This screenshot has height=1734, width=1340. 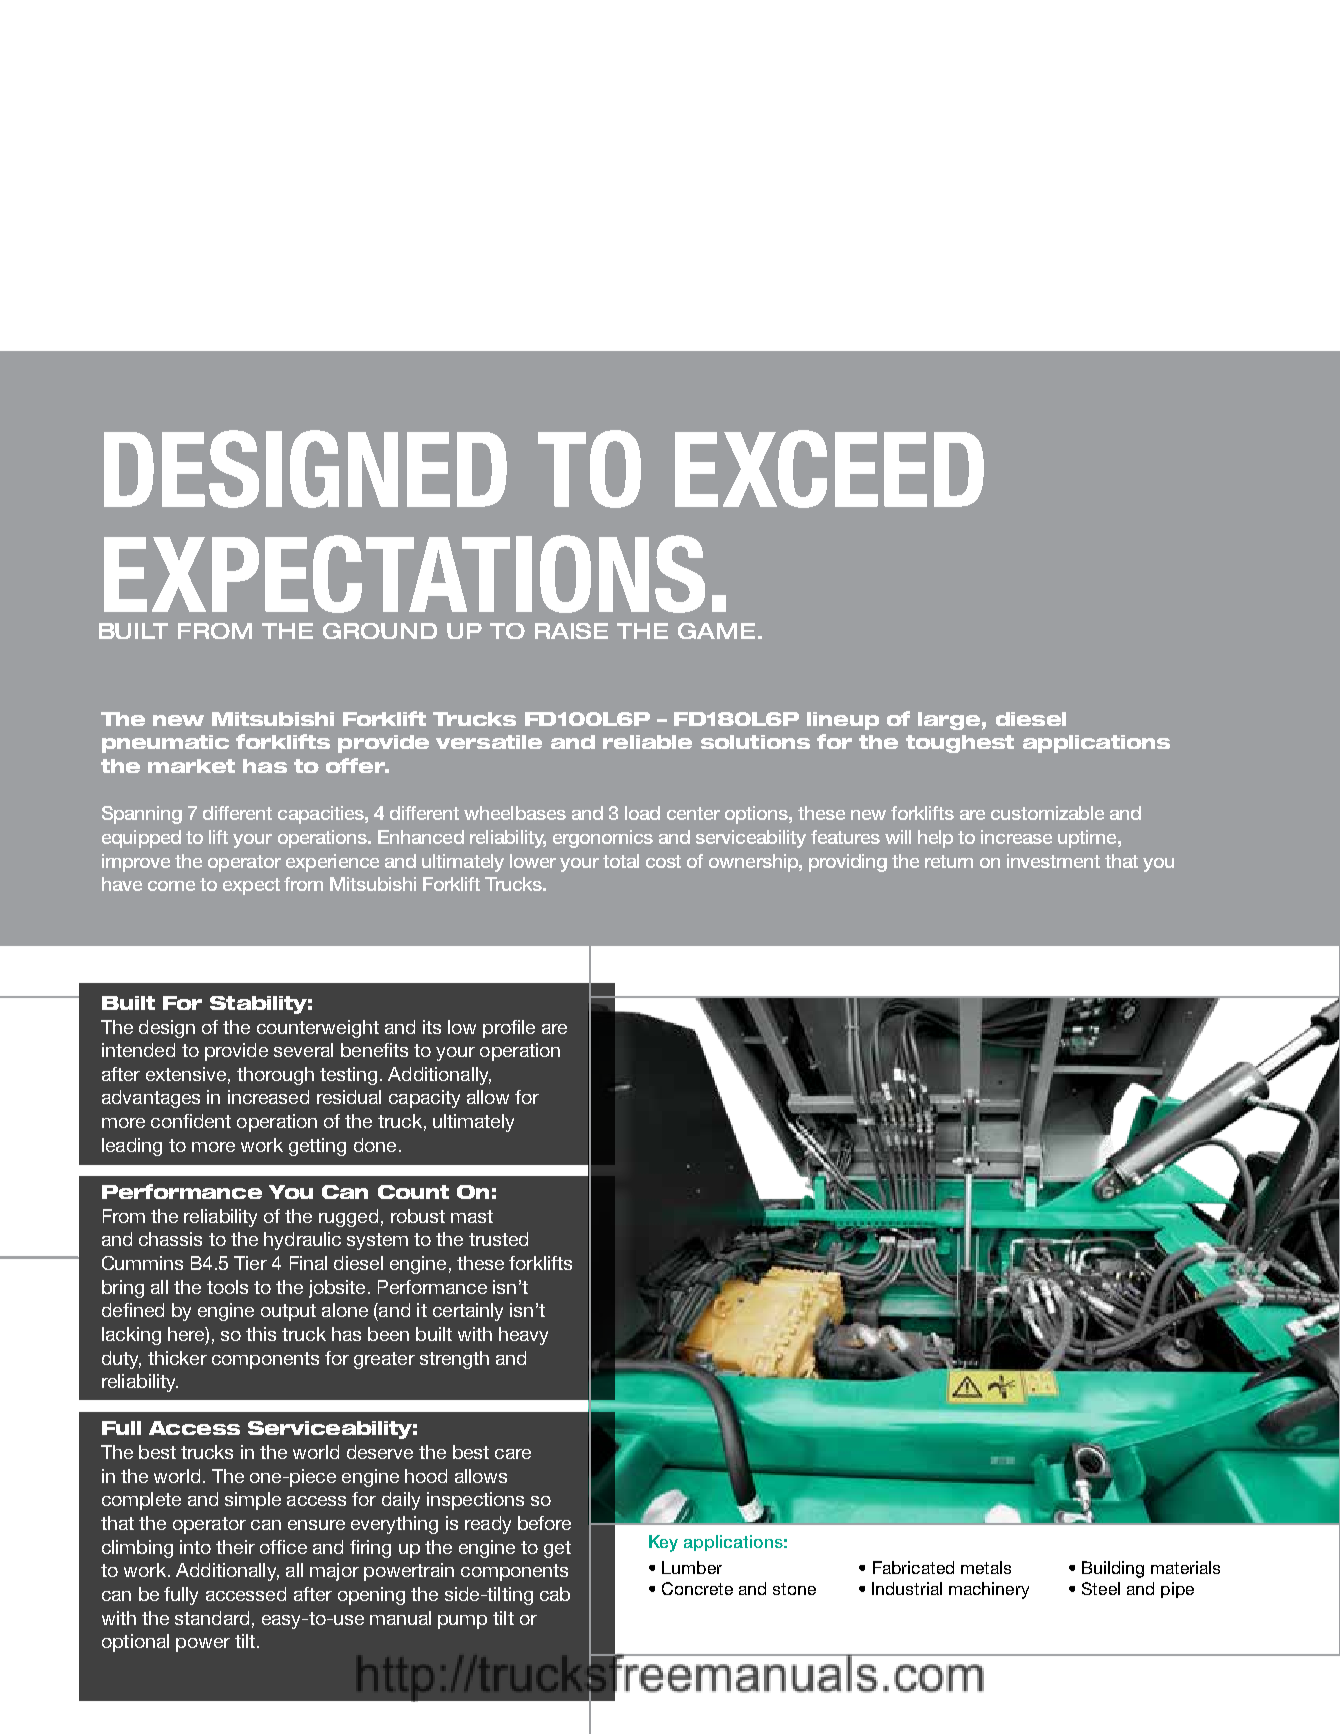 What do you see at coordinates (498, 1239) in the screenshot?
I see `trusted` at bounding box center [498, 1239].
